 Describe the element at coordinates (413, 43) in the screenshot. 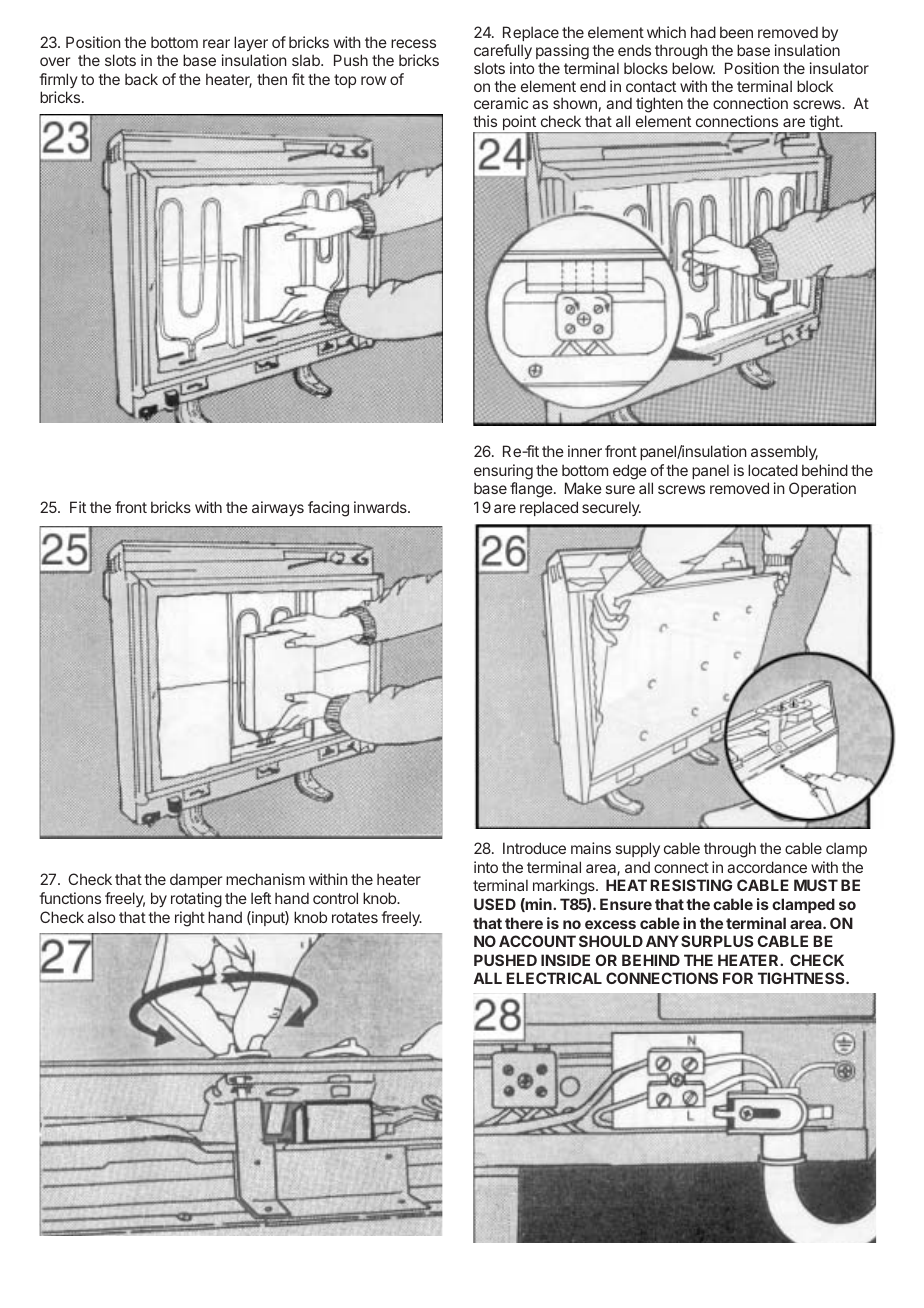

I see `recess` at that location.
